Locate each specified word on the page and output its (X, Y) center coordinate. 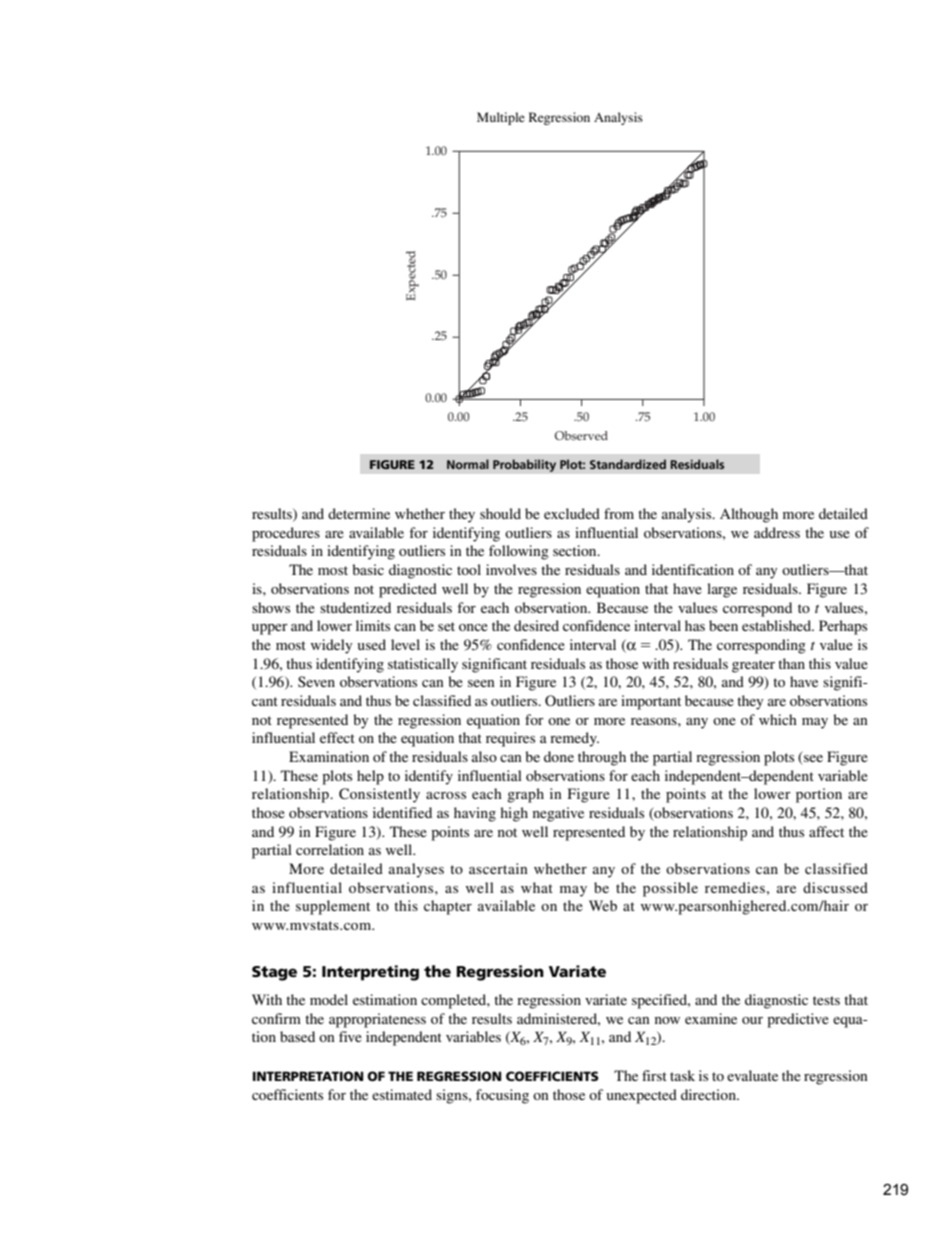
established (778, 625)
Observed (581, 436)
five (350, 1036)
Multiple (501, 118)
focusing (502, 1096)
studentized (355, 607)
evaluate (752, 1075)
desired (536, 625)
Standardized (628, 464)
